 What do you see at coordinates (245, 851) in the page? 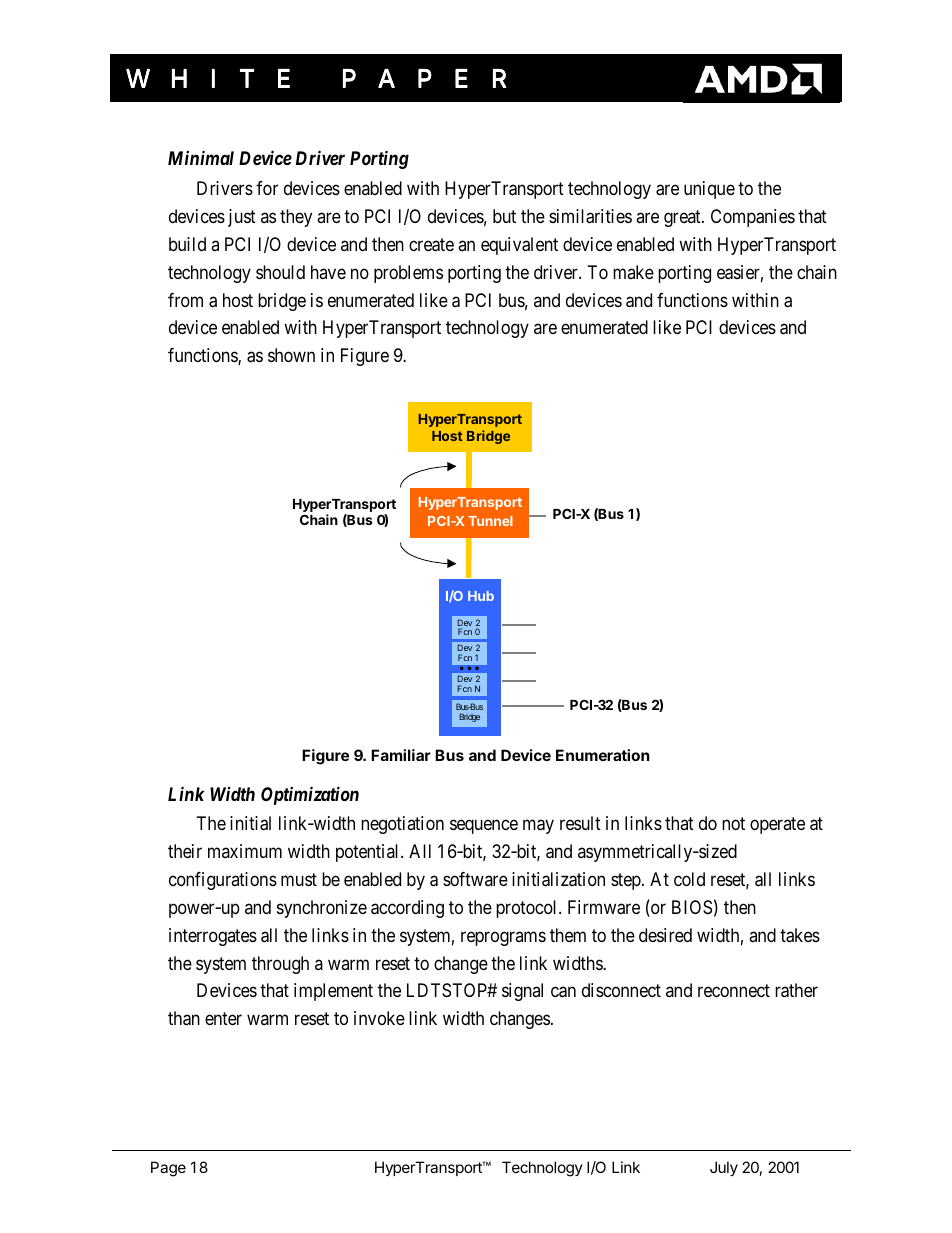
I see `maximum` at bounding box center [245, 851].
